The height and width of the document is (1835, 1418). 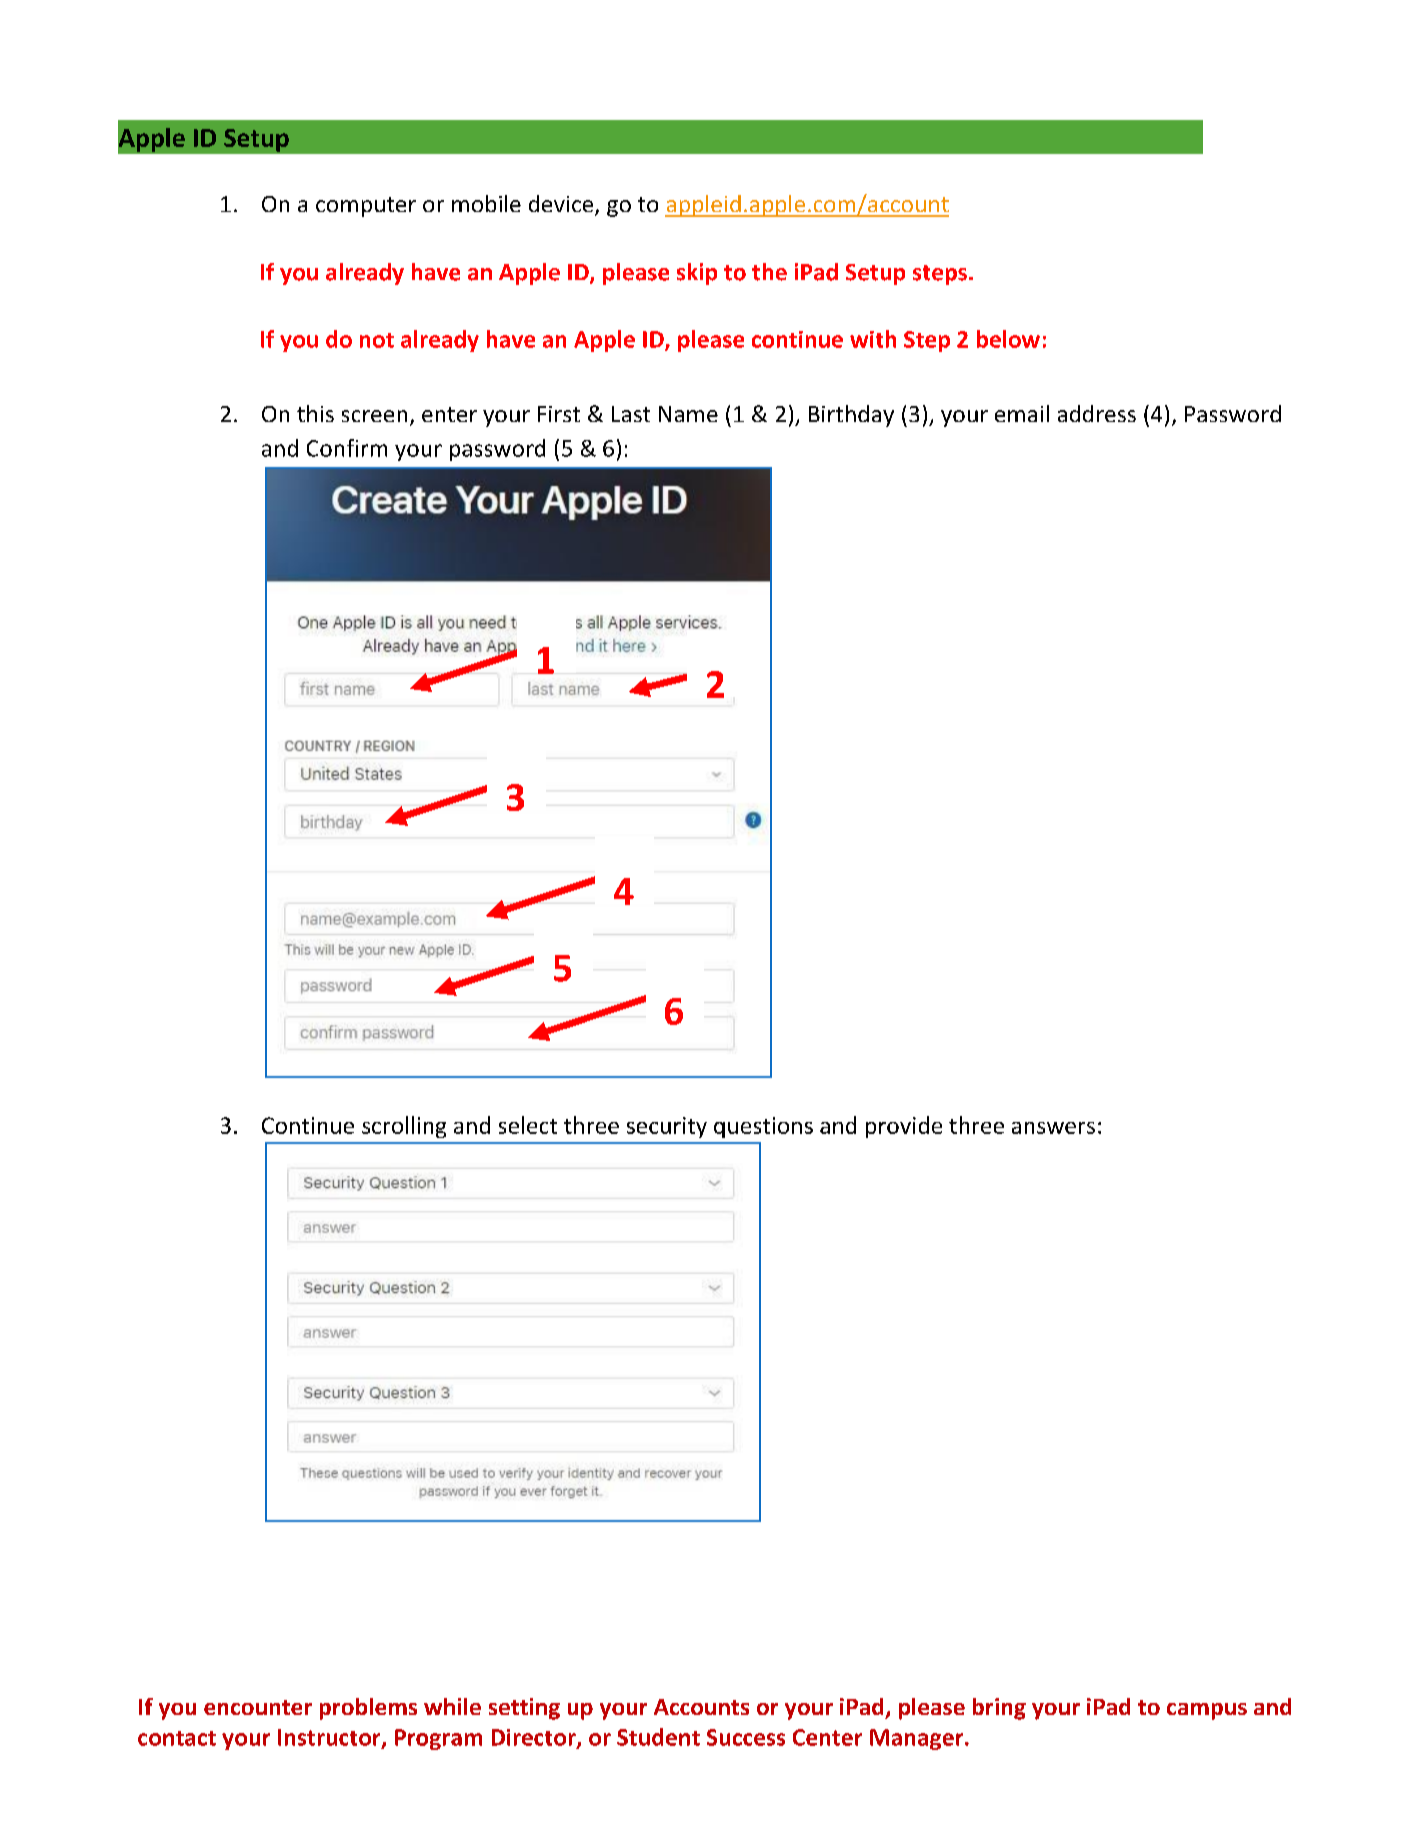 What do you see at coordinates (258, 1707) in the document?
I see `encounter` at bounding box center [258, 1707].
